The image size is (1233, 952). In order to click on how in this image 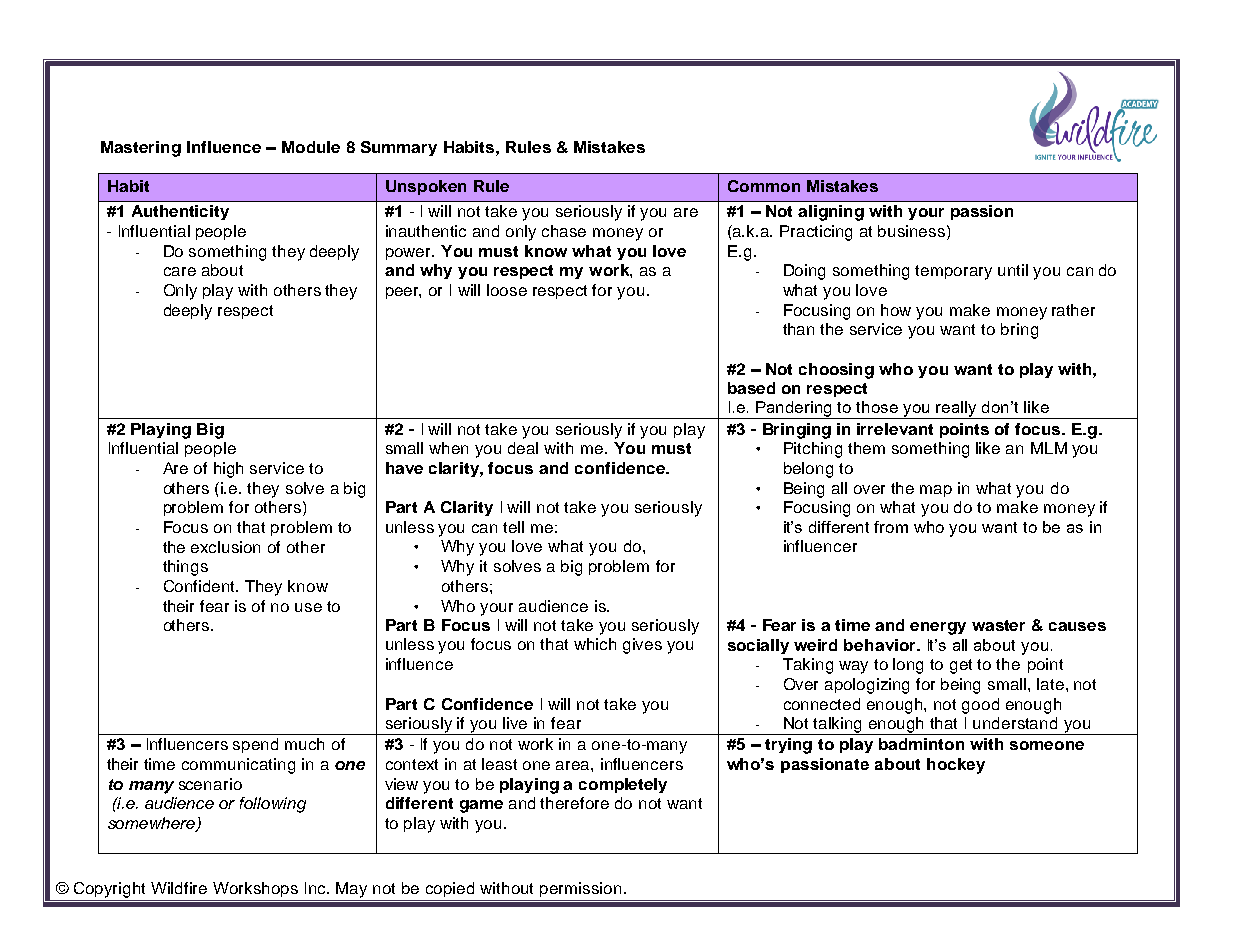, I will do `click(896, 310)`.
